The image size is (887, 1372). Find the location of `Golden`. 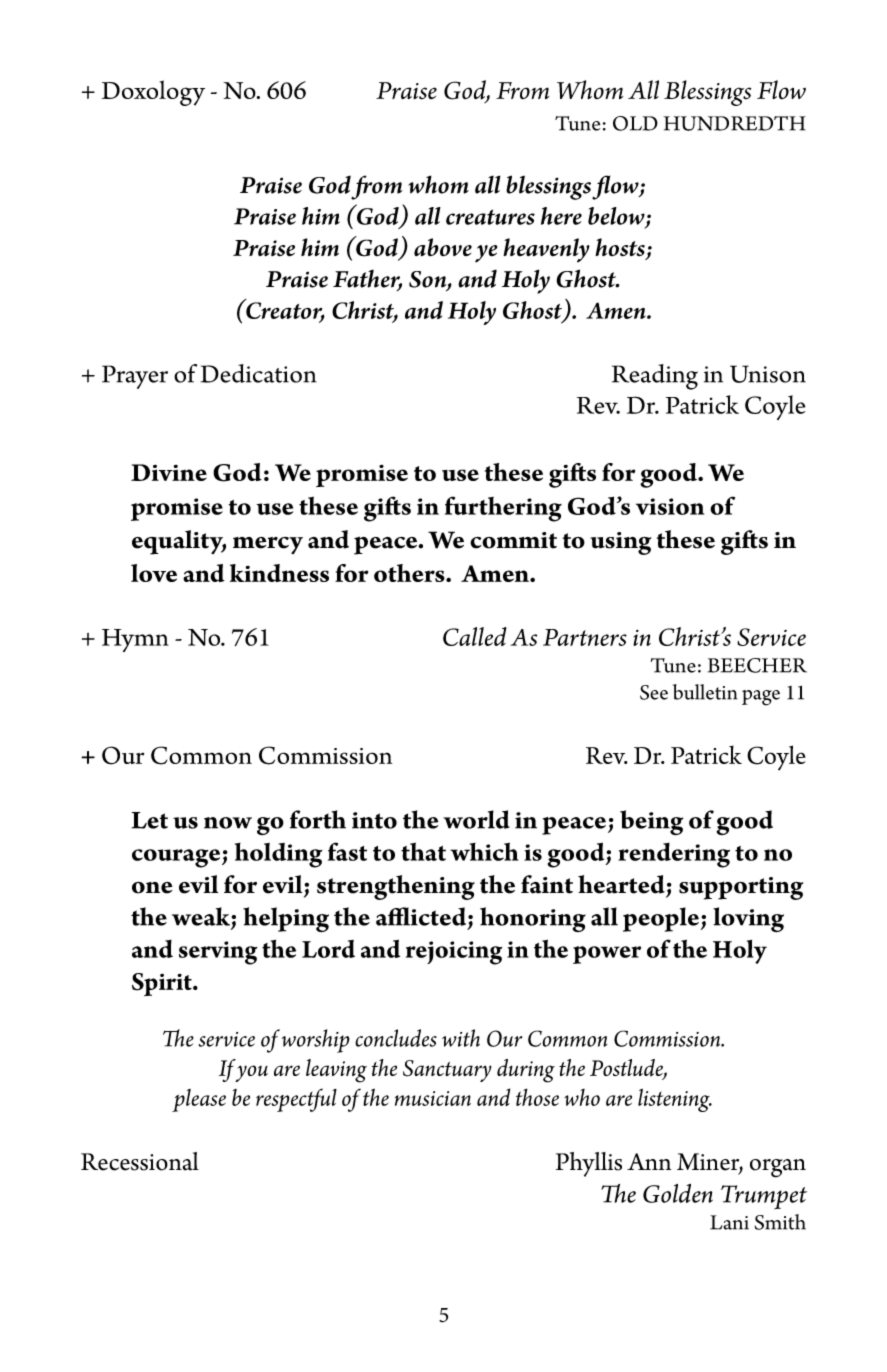

Golden is located at coordinates (678, 1193).
